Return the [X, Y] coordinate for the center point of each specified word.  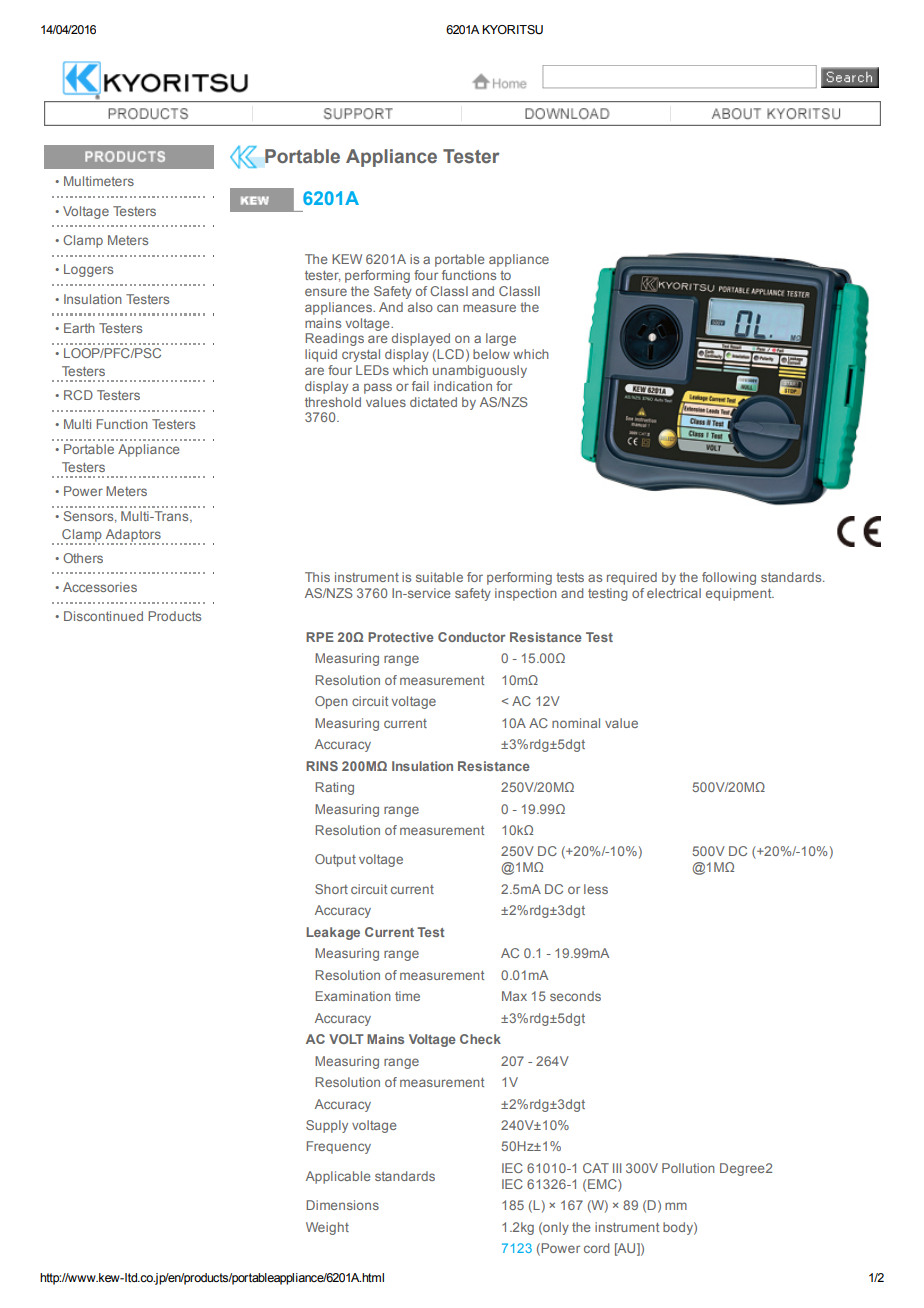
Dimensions [342, 1205]
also [420, 307]
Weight [327, 1228]
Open [331, 702]
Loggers [88, 270]
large [501, 339]
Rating [334, 788]
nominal [576, 723]
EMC [603, 1184]
